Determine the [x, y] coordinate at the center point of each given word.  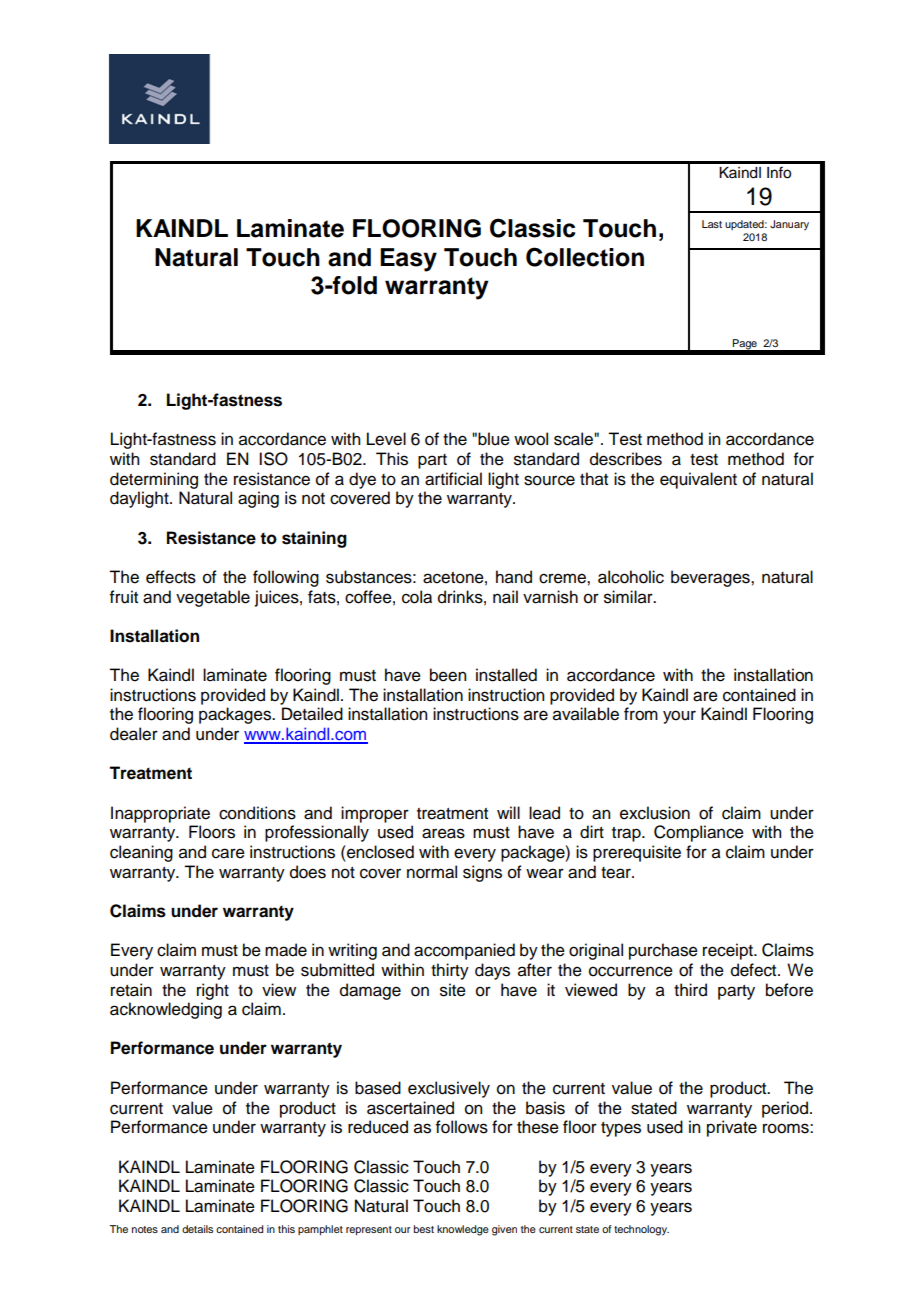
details [197, 1229]
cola [417, 597]
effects [171, 577]
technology [641, 1230]
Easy [408, 260]
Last [712, 224]
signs [482, 873]
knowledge [463, 1230]
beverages [711, 578]
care [228, 853]
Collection [585, 257]
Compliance [699, 833]
